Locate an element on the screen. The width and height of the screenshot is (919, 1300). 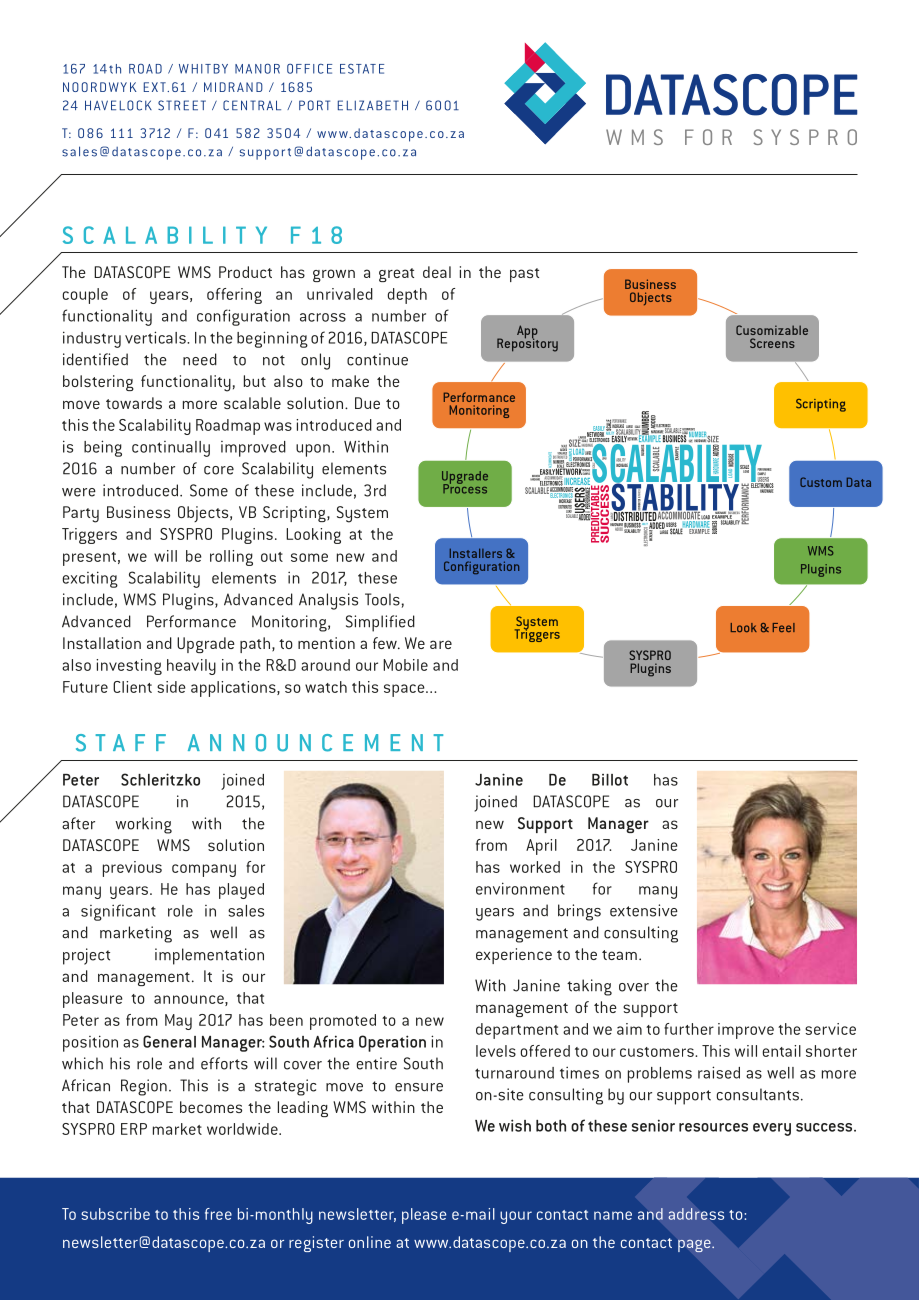
implementation is located at coordinates (209, 956).
